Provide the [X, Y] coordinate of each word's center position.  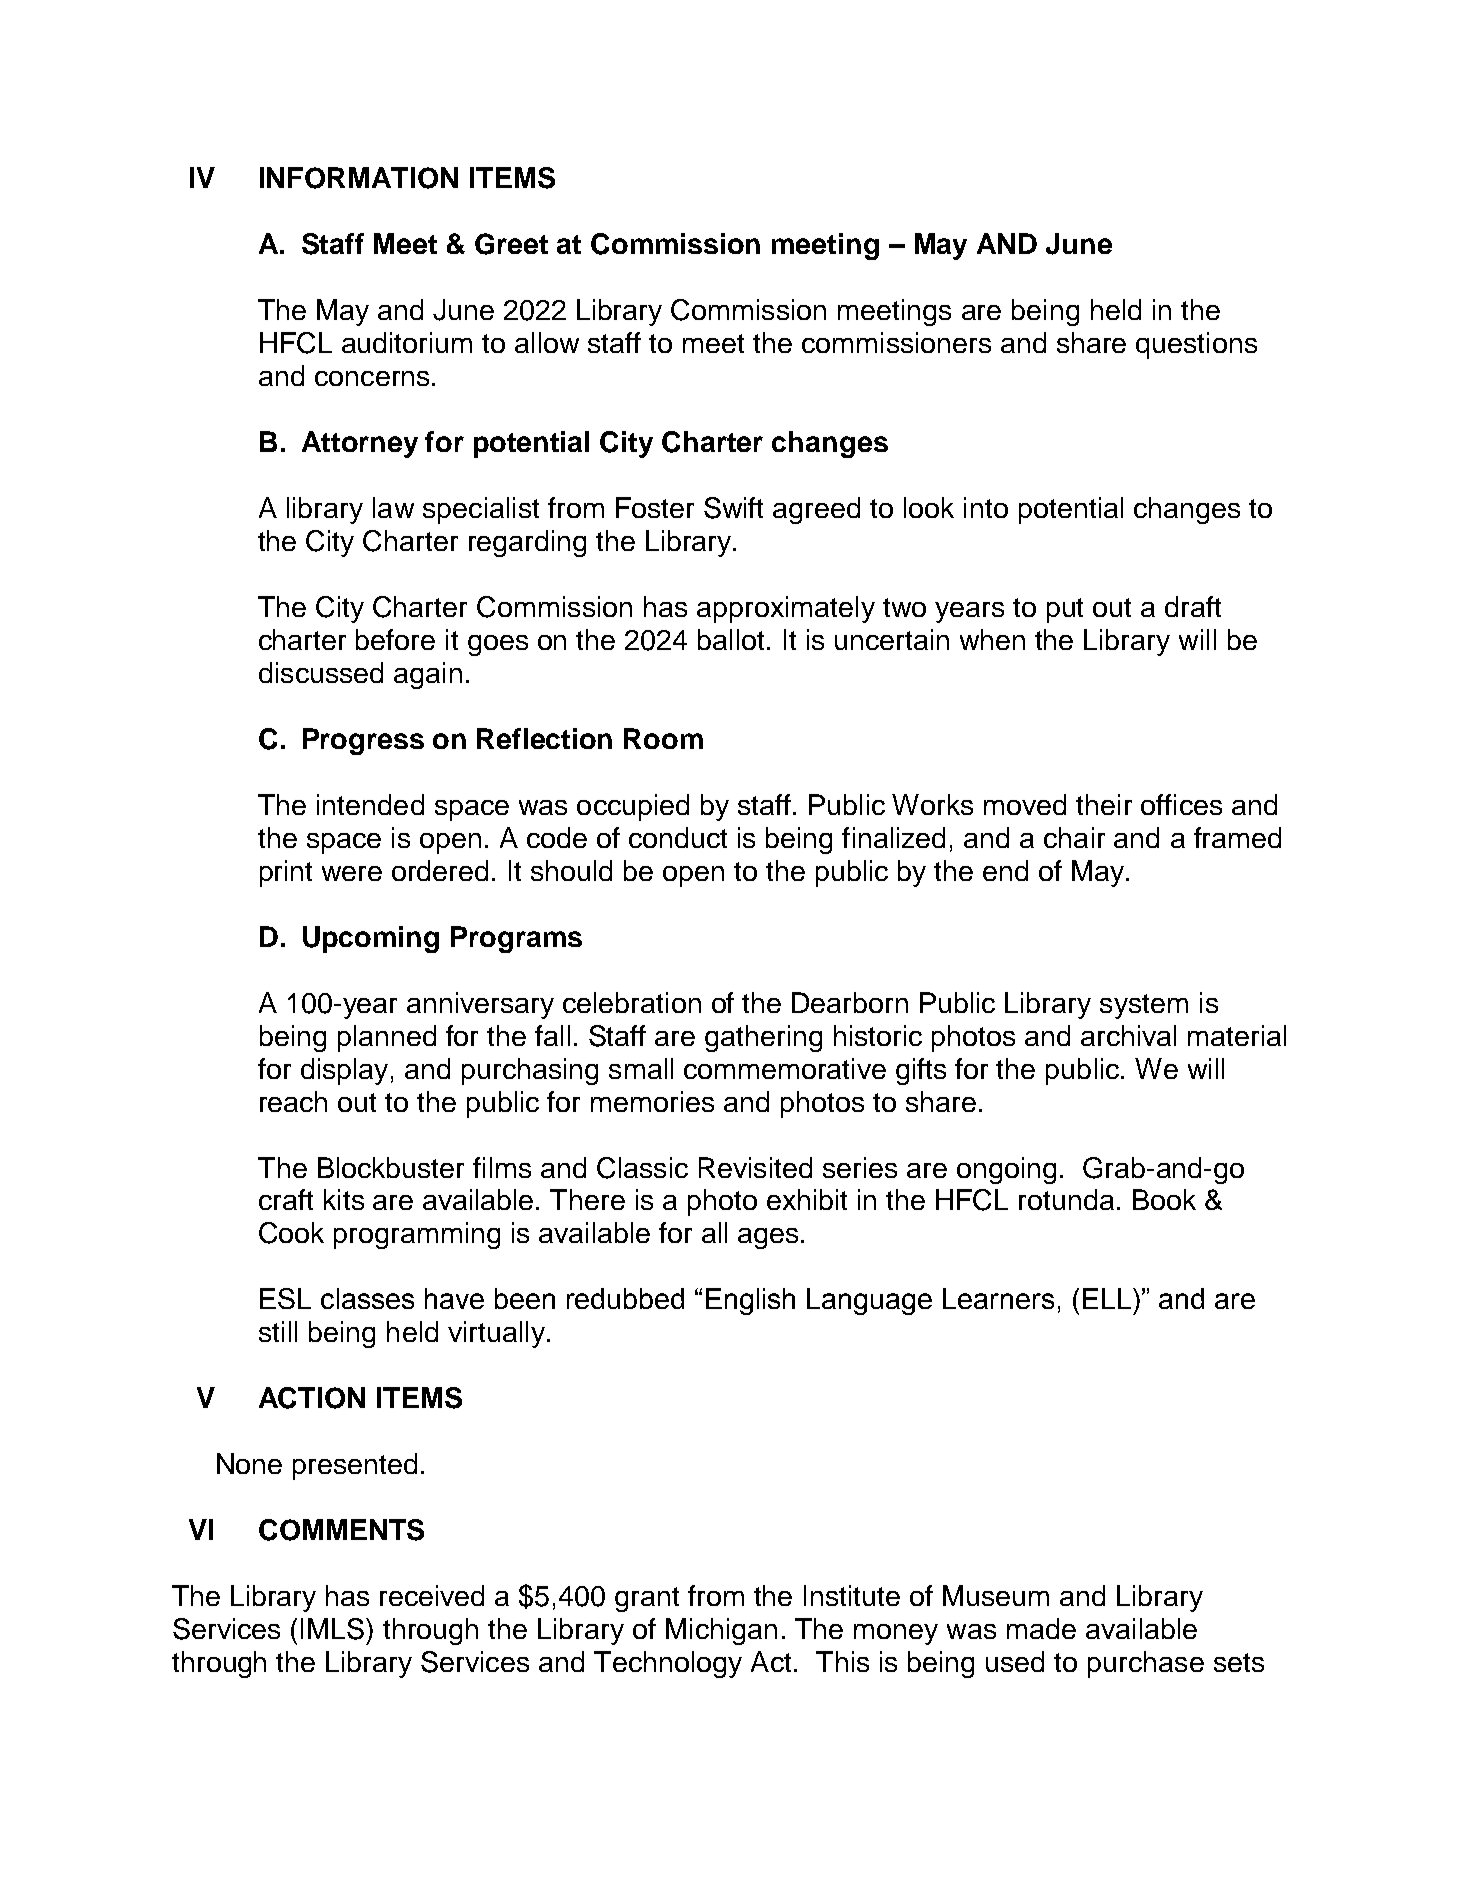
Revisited [755, 1167]
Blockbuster [391, 1167]
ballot [731, 639]
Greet [511, 244]
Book [1164, 1199]
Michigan [721, 1631]
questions [1196, 345]
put [1065, 610]
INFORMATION [359, 178]
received [432, 1595]
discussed [321, 672]
